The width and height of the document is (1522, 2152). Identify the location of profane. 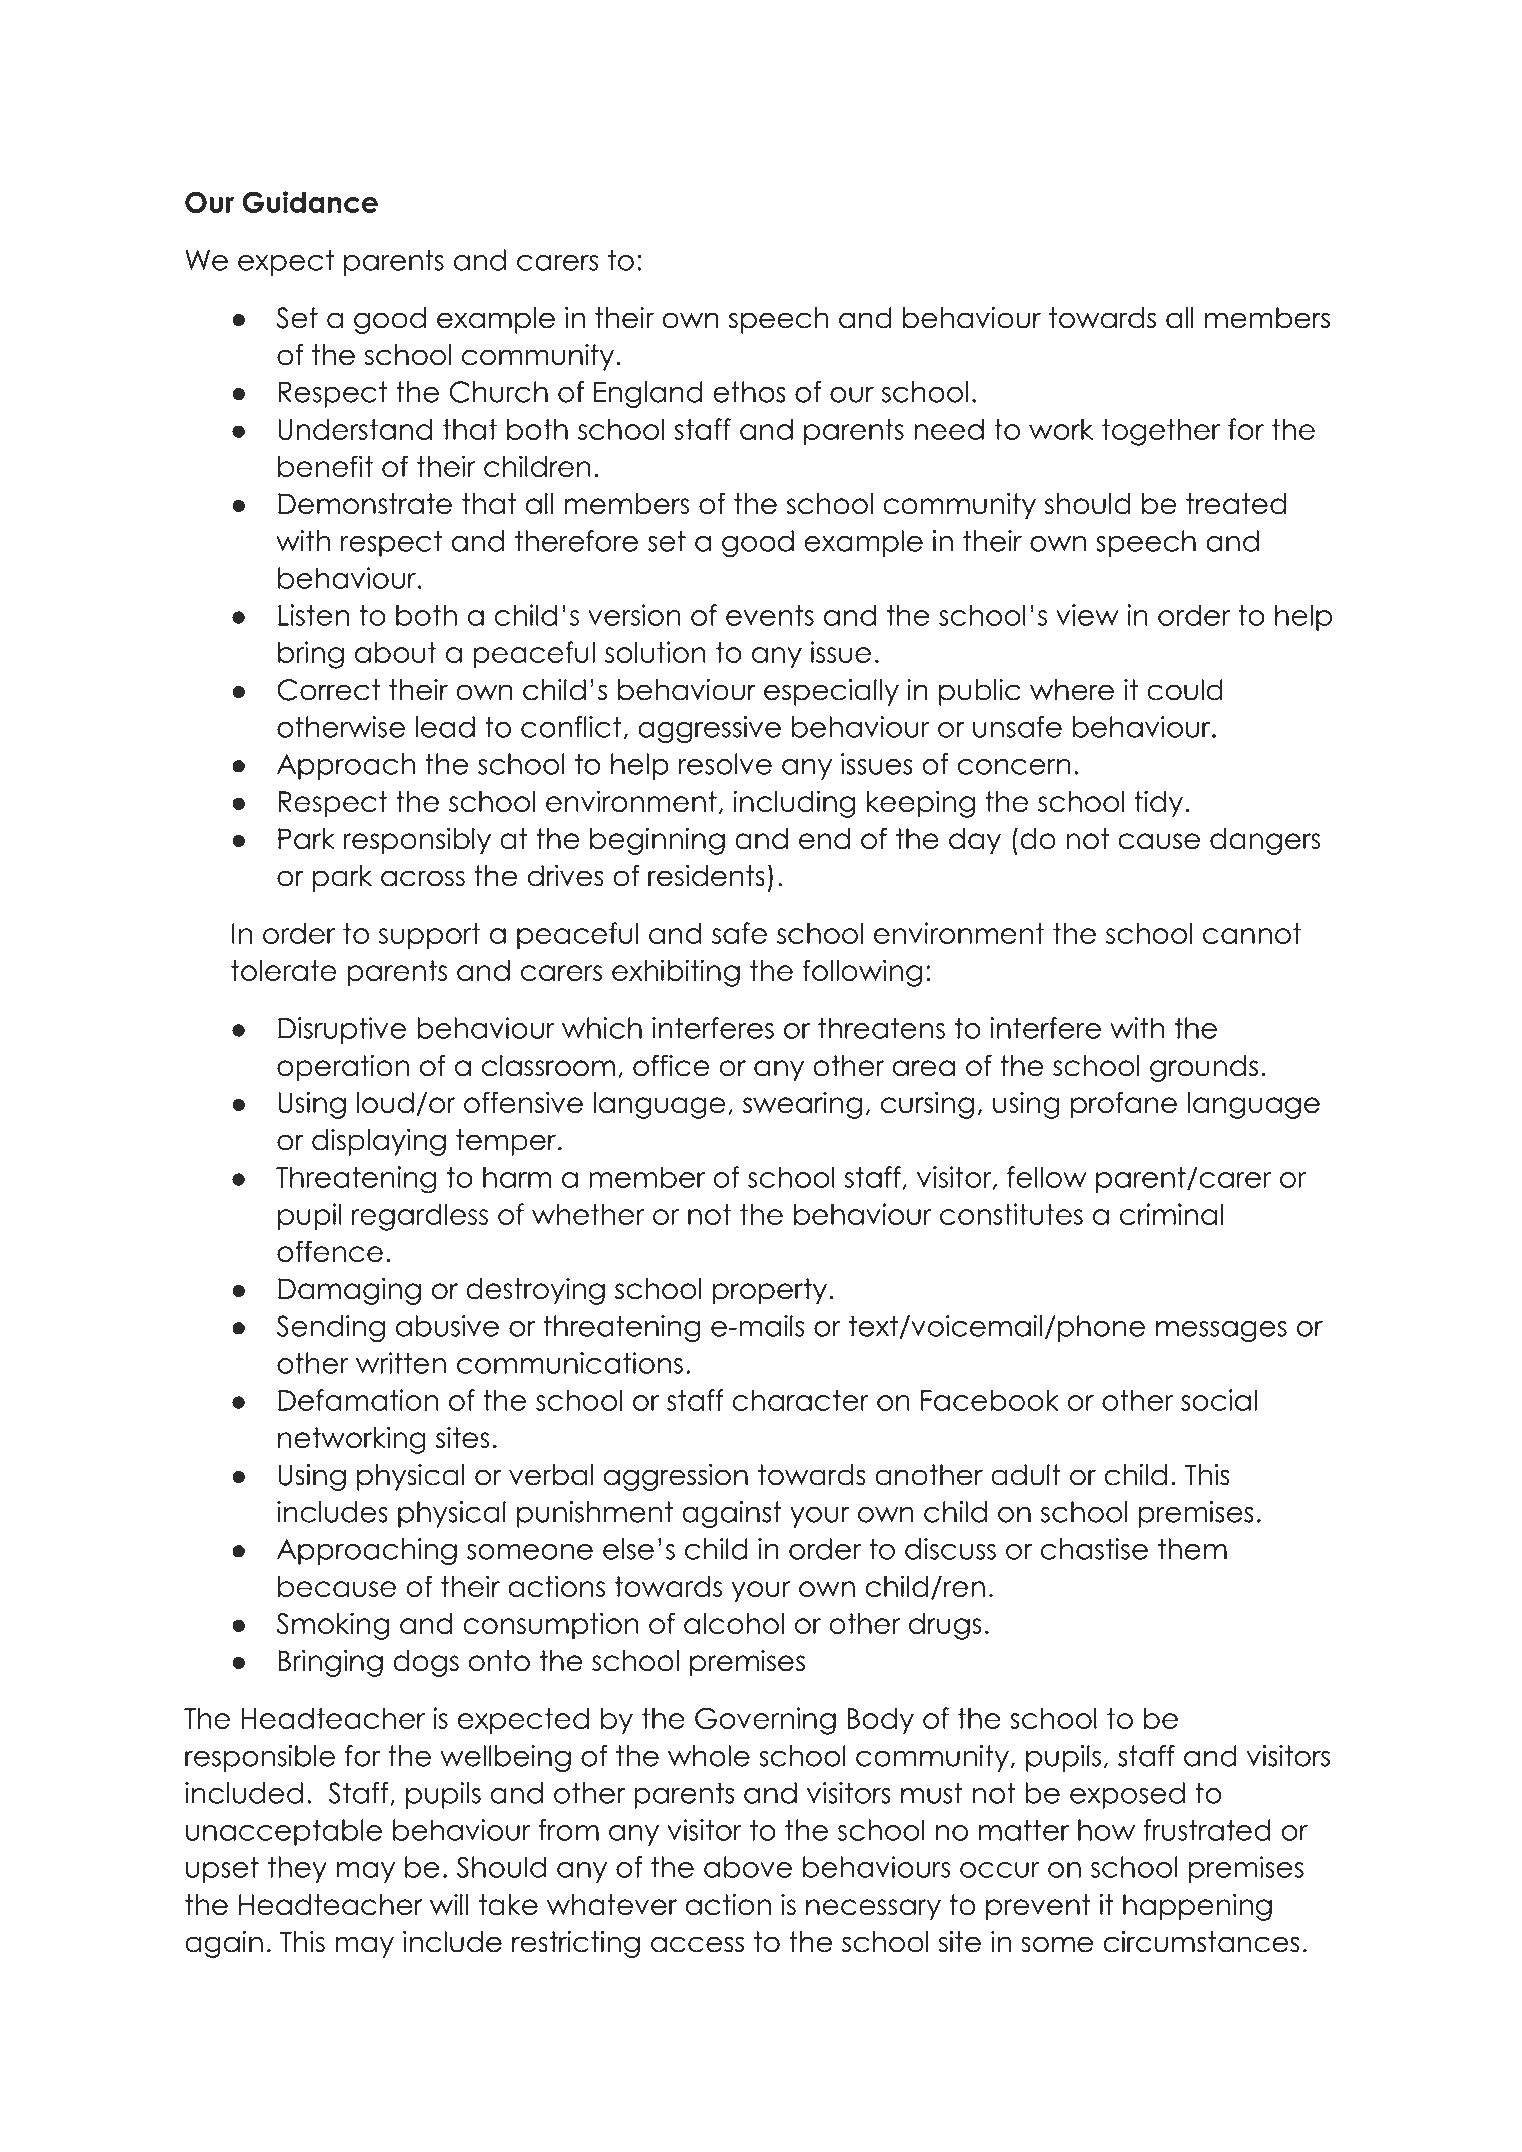
(1124, 1105).
